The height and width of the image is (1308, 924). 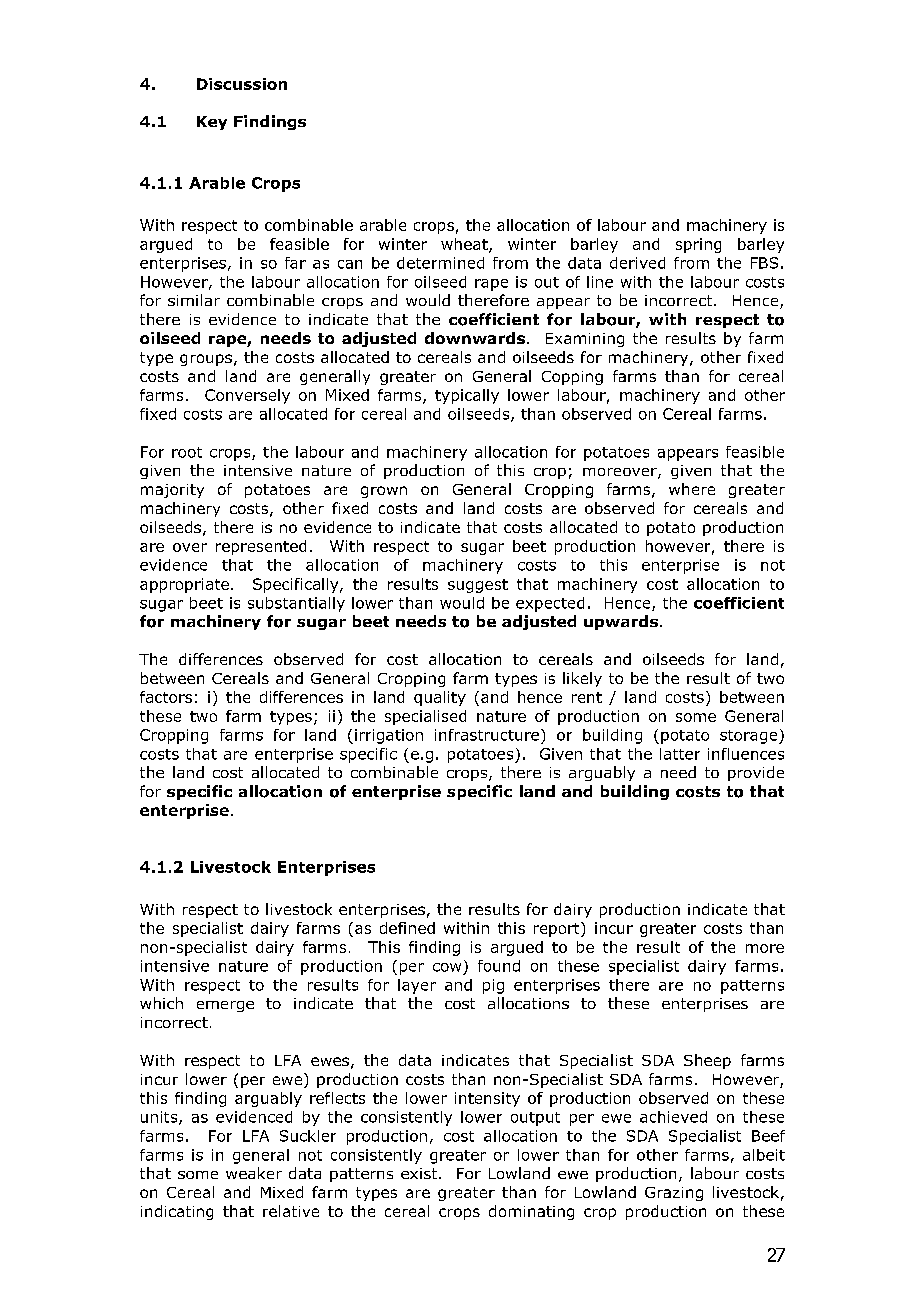 I want to click on infrastructure, so click(x=487, y=735).
